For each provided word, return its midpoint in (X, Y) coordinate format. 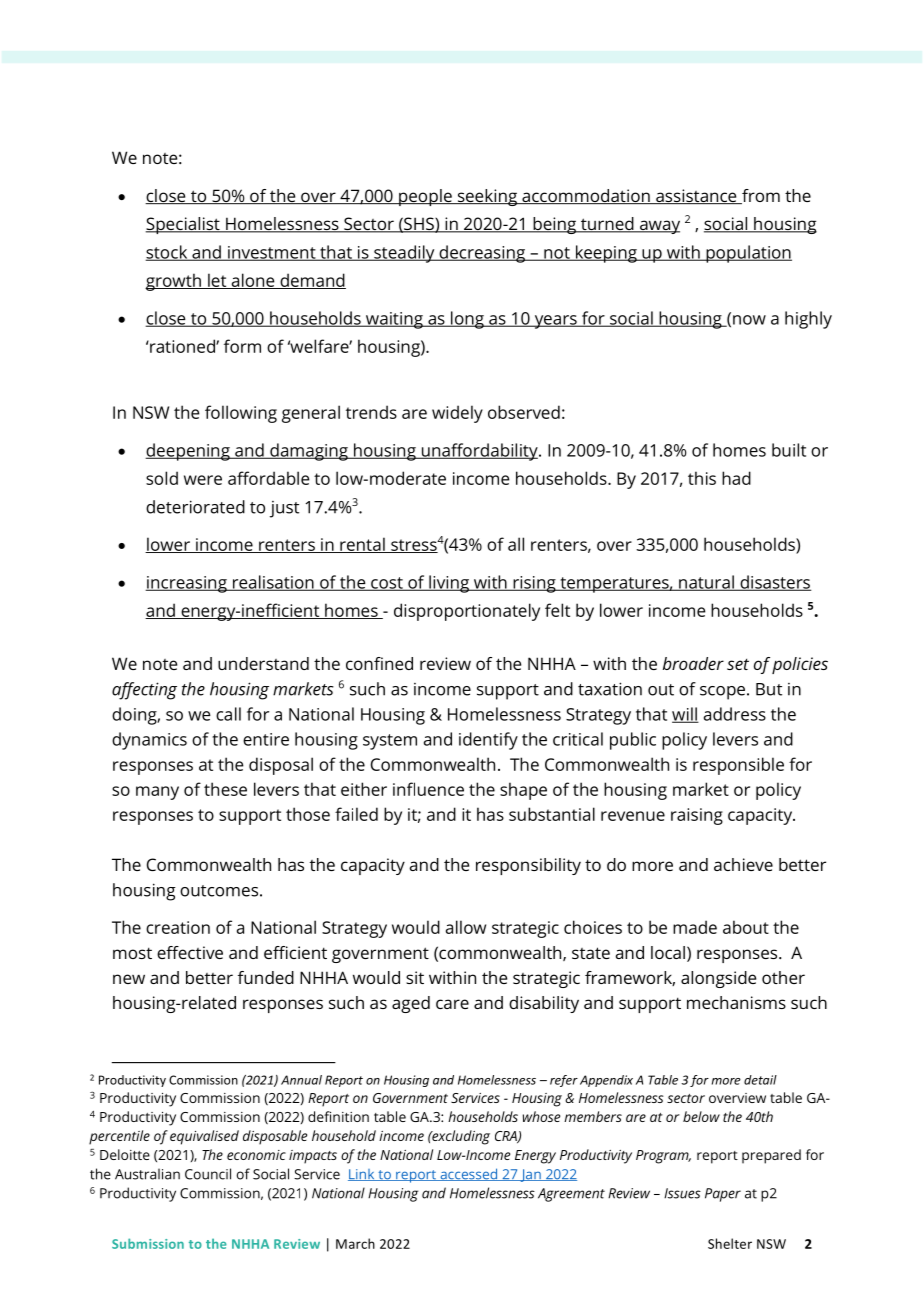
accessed (469, 1174)
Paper (723, 1195)
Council (208, 1174)
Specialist (184, 225)
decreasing (482, 254)
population (748, 254)
